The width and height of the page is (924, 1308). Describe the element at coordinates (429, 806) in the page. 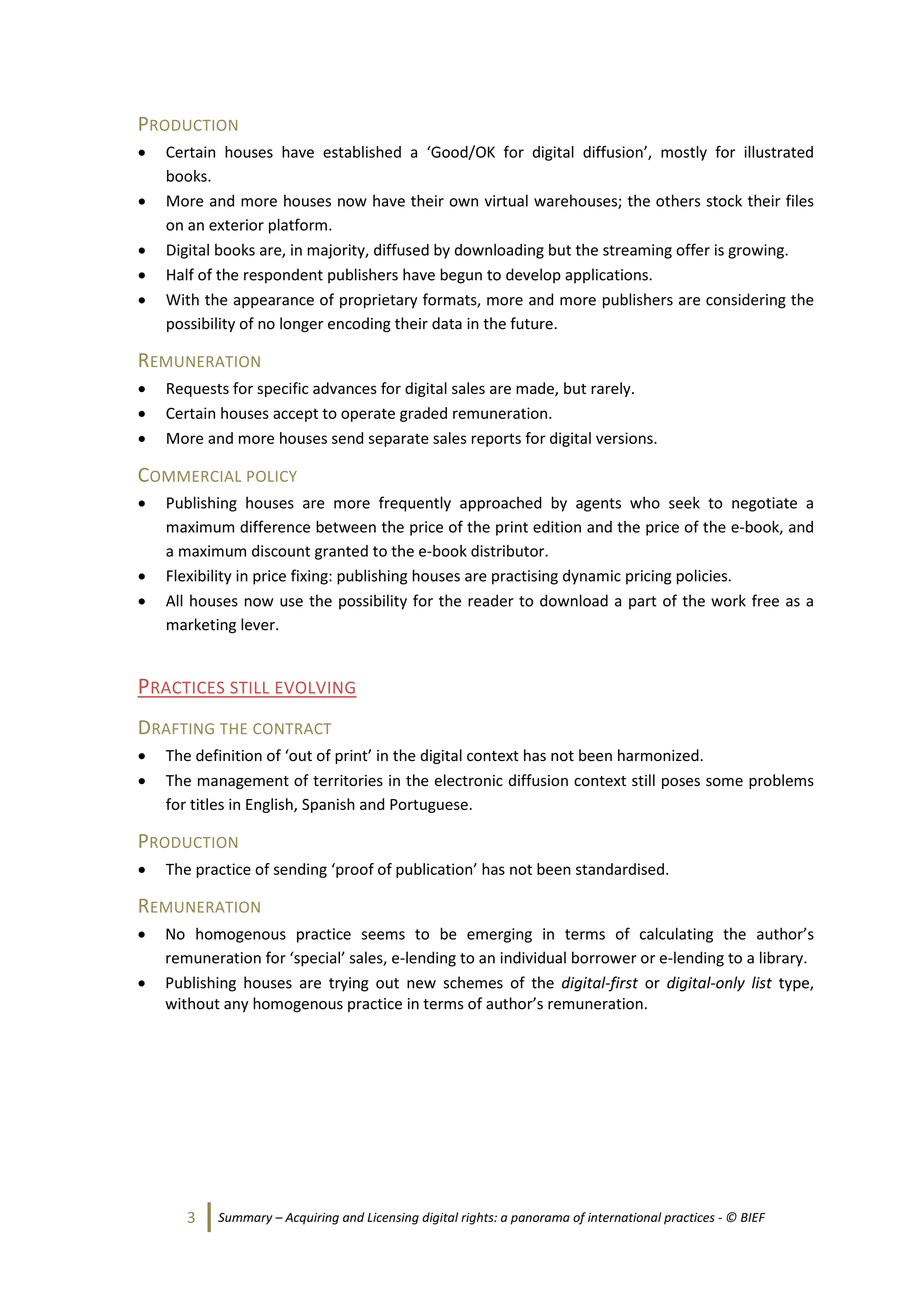

I see `Portuguese` at that location.
